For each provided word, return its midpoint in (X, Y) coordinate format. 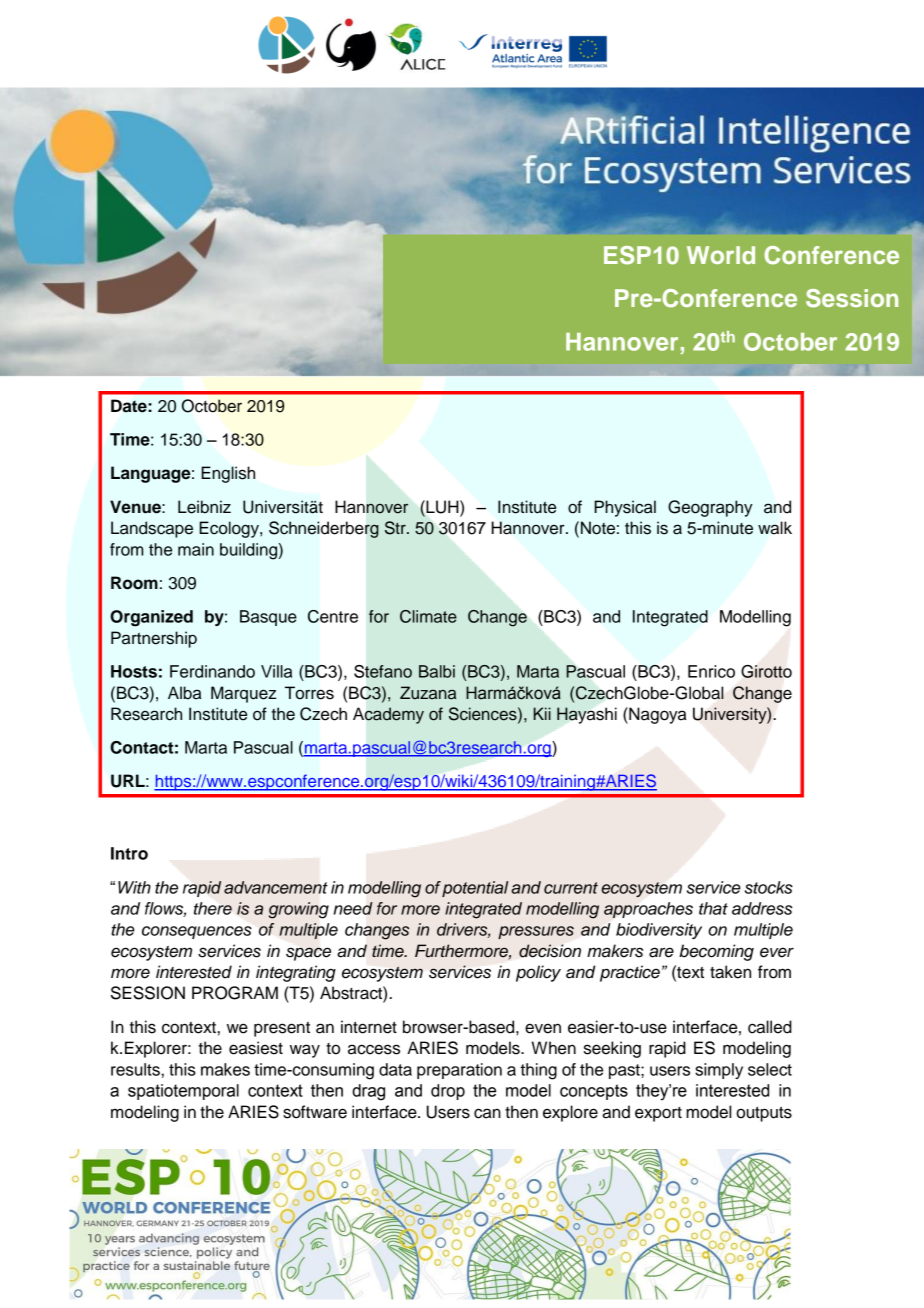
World (721, 255)
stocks (769, 887)
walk (775, 528)
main (196, 549)
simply (719, 1071)
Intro (129, 853)
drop (448, 1092)
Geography (710, 508)
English (228, 474)
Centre (333, 616)
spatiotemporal (183, 1092)
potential (475, 889)
